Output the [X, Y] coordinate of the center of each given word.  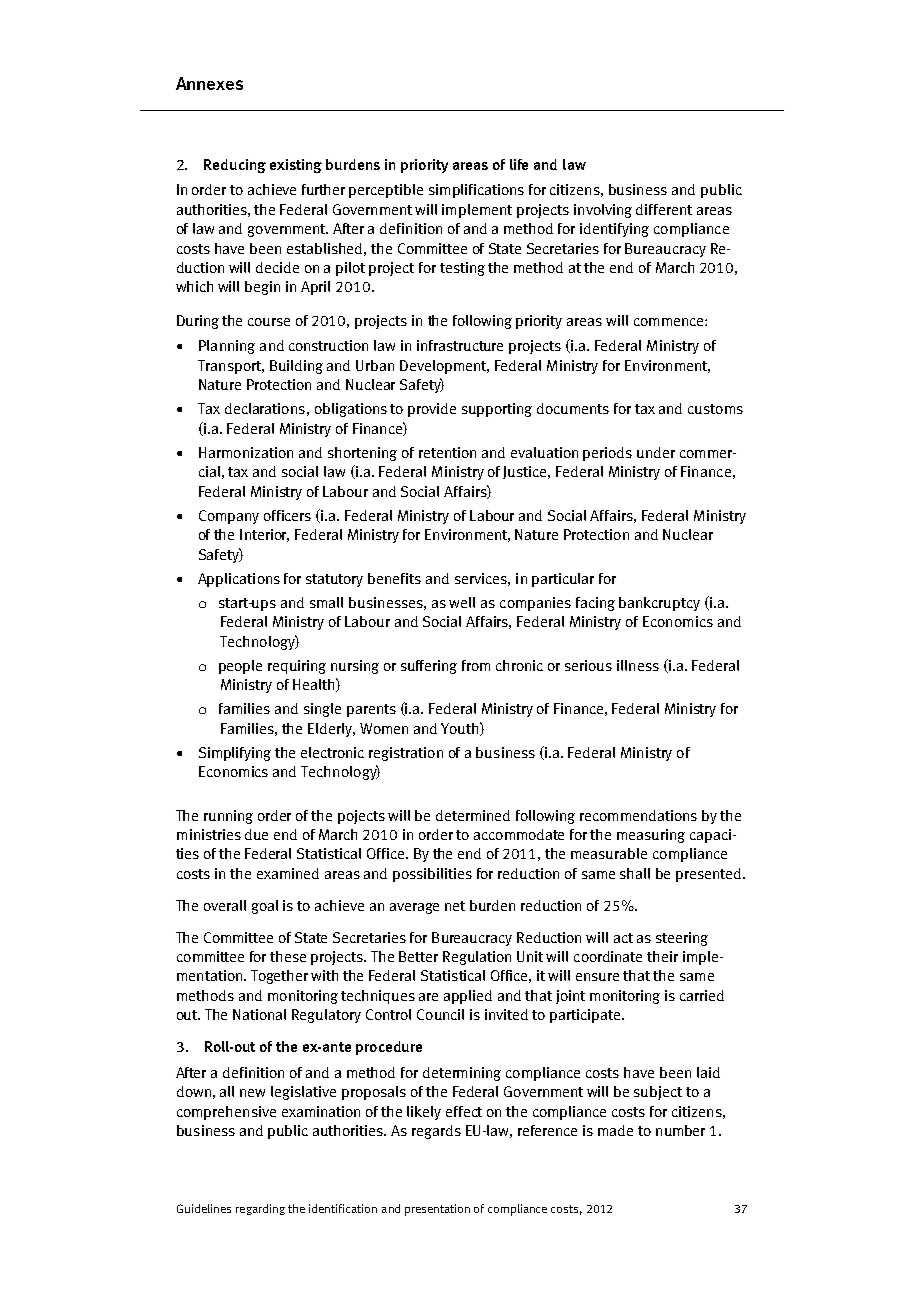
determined [473, 815]
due [256, 834]
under [656, 452]
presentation [437, 1210]
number [680, 1130]
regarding [260, 1209]
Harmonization [246, 452]
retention [447, 452]
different [664, 209]
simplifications [476, 191]
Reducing [235, 166]
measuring [651, 836]
